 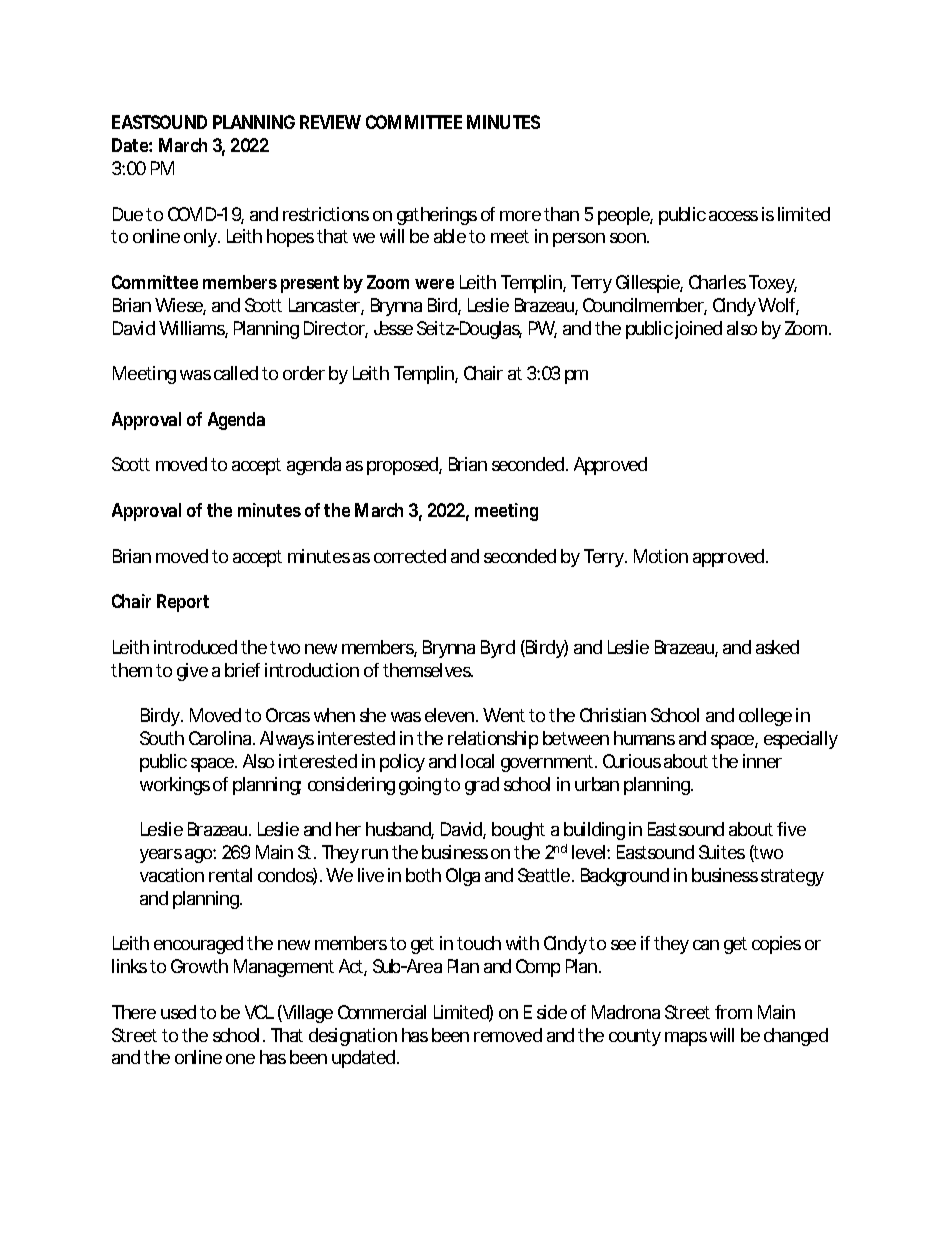 What do you see at coordinates (661, 556) in the page?
I see `Motion` at bounding box center [661, 556].
